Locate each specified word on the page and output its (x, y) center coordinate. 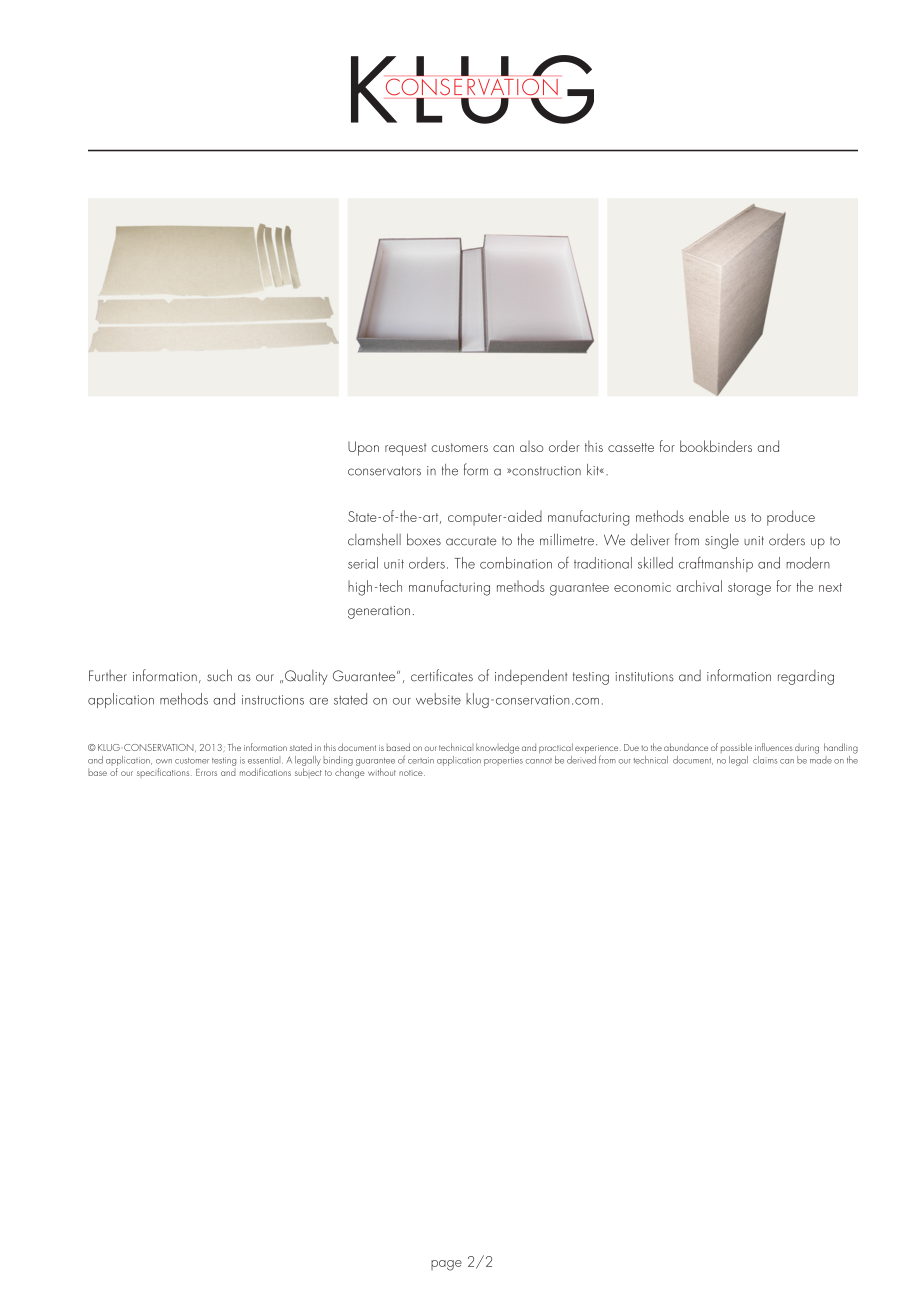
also (532, 446)
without (382, 772)
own (164, 761)
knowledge (497, 748)
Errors (206, 772)
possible (736, 748)
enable (709, 516)
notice (412, 773)
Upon (363, 448)
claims (765, 760)
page (446, 1265)
